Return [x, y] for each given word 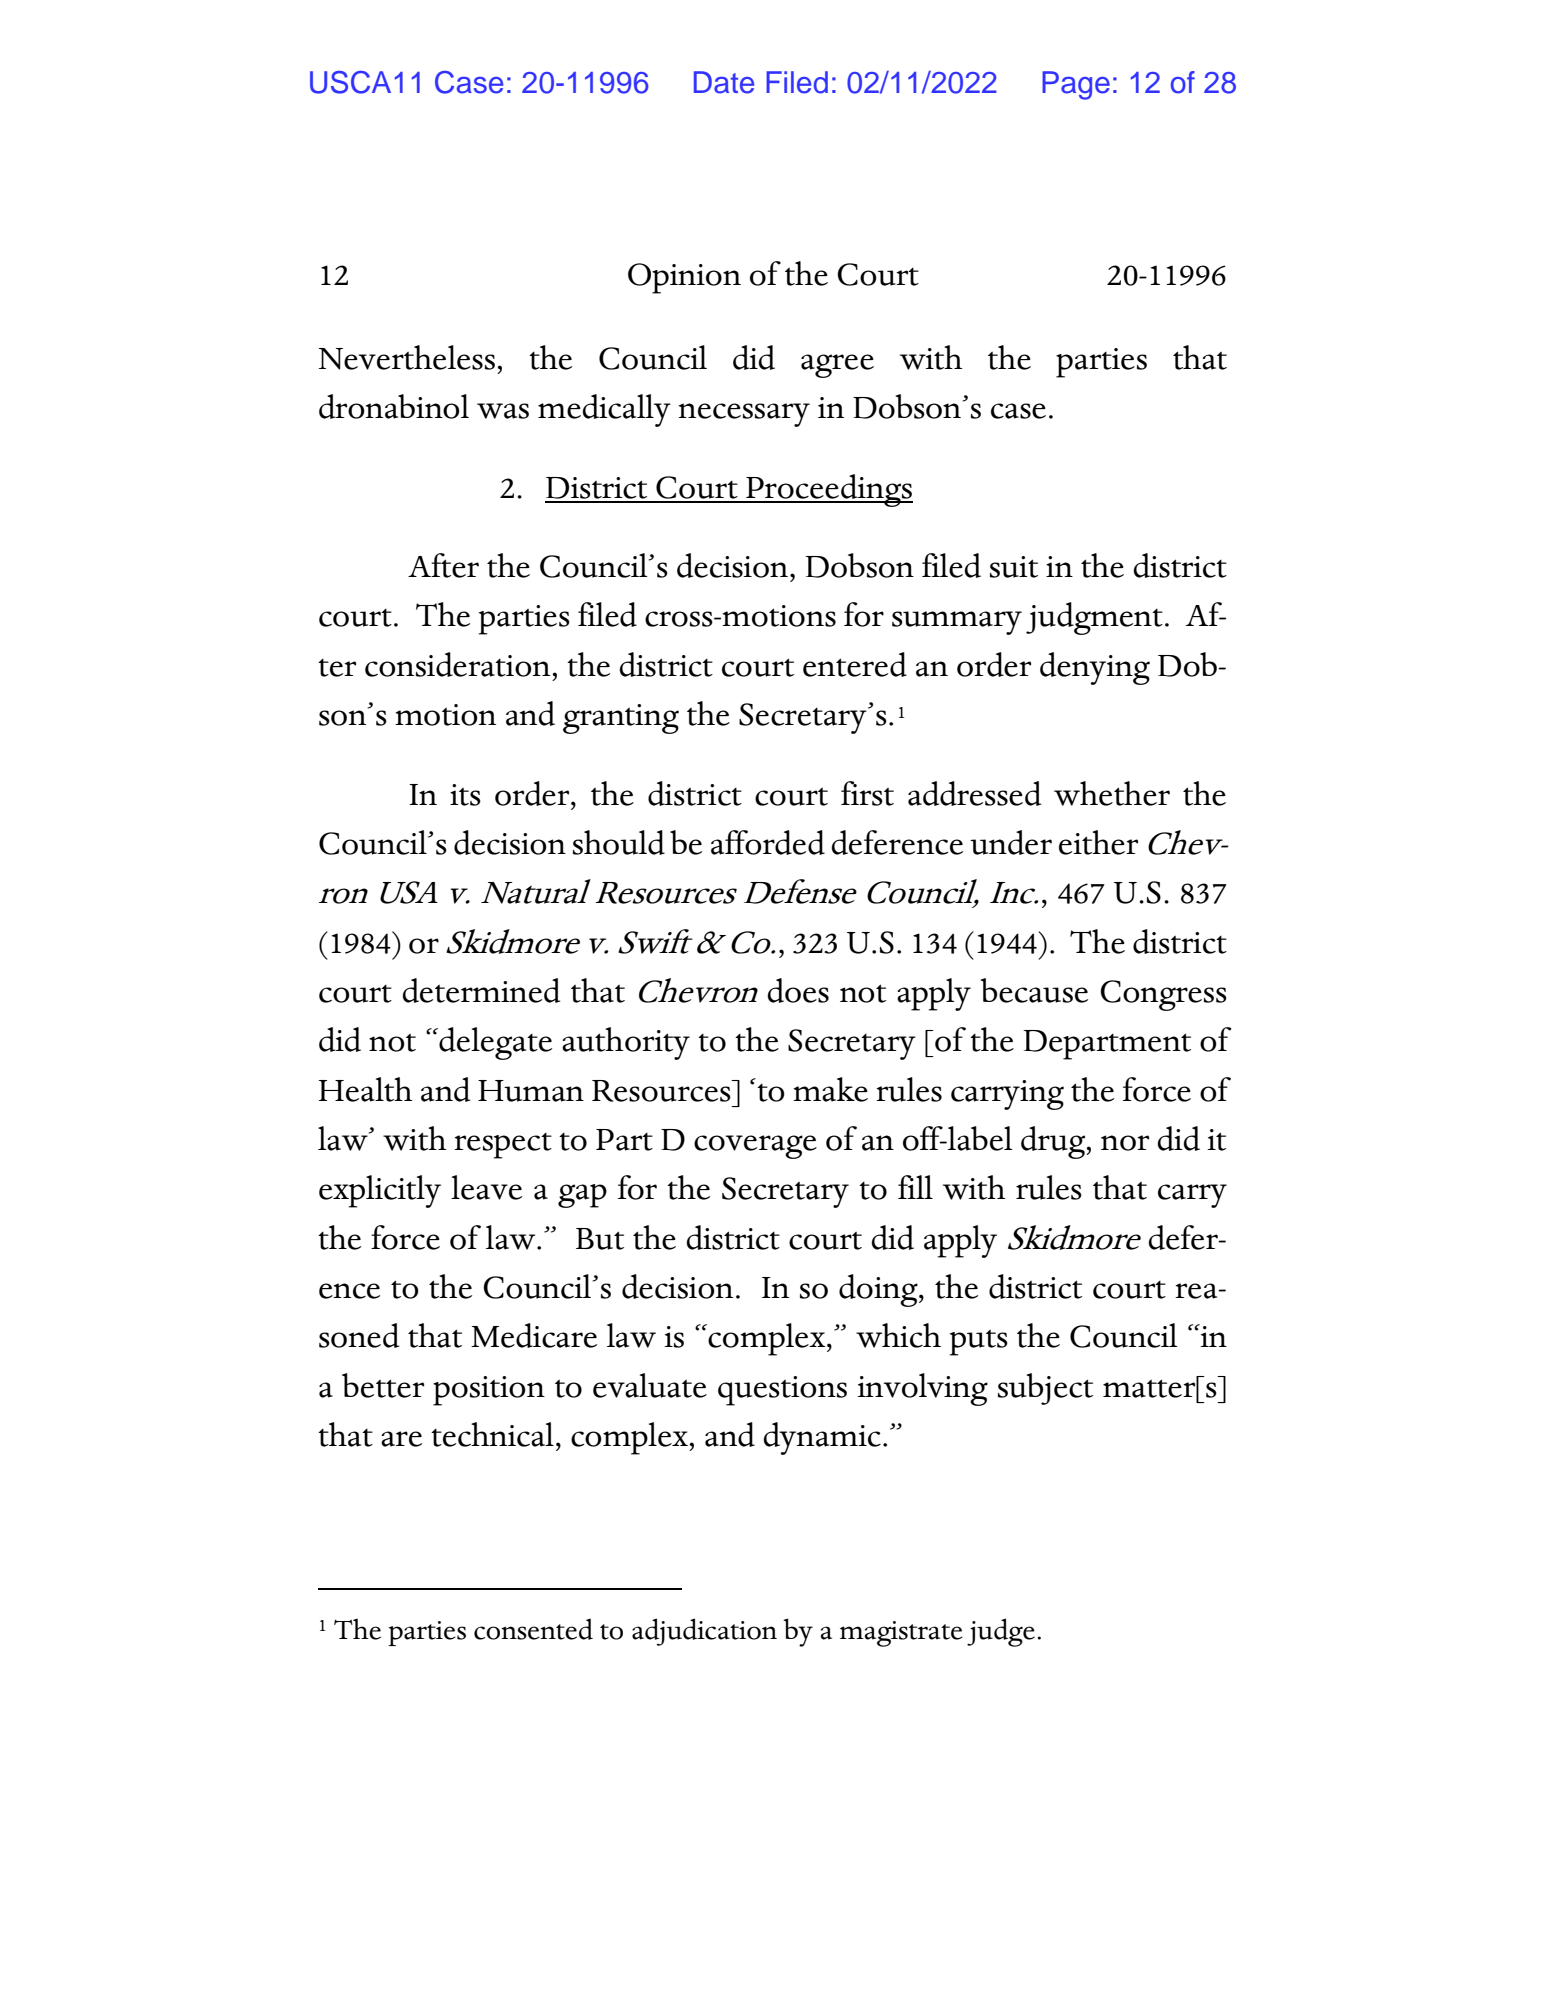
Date [724, 82]
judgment [1094, 618]
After [443, 565]
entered [855, 664]
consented [533, 1629]
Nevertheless [407, 357]
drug [1054, 1142]
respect [503, 1146]
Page [1076, 85]
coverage [755, 1147]
